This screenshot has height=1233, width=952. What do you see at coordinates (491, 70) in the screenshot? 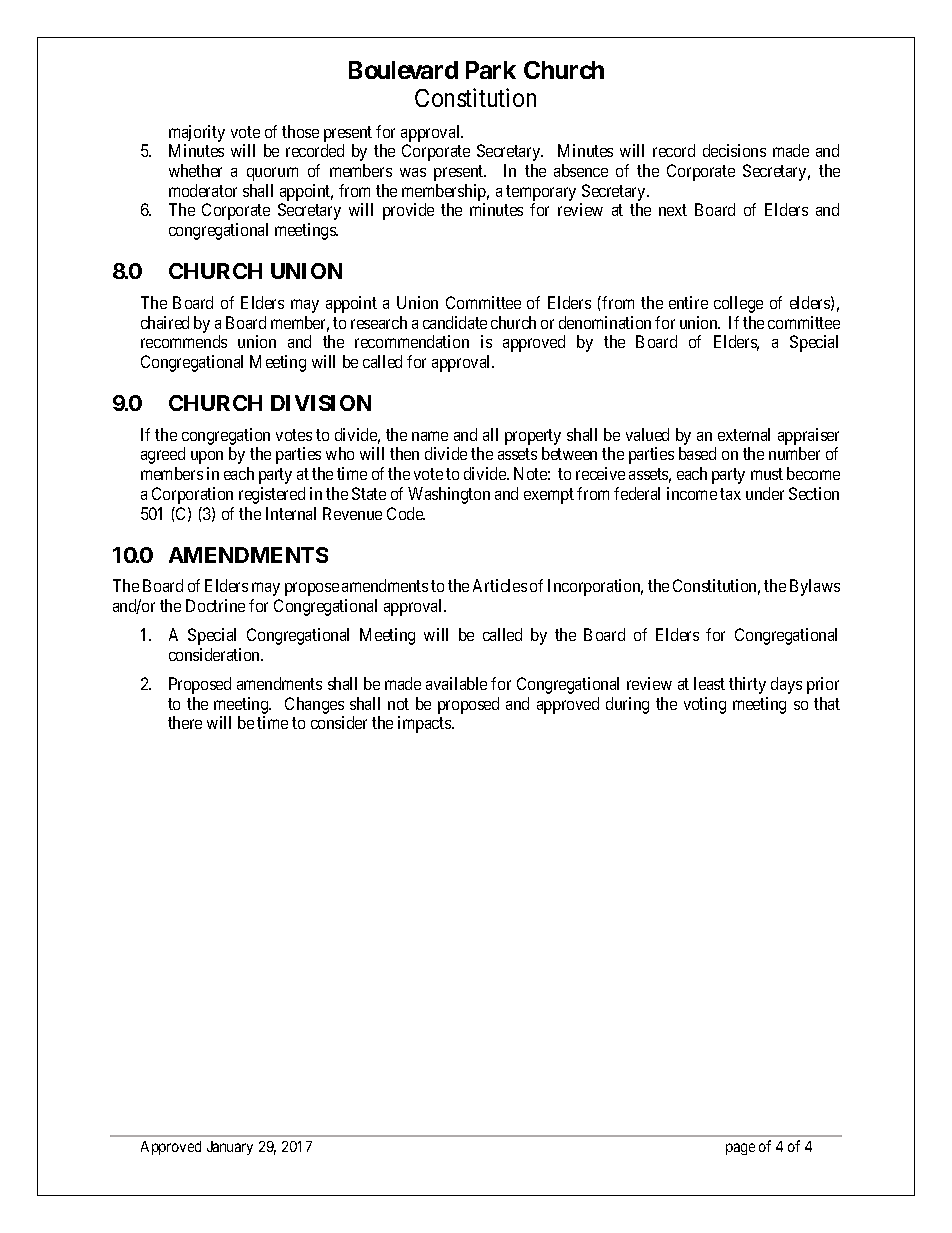
I see `Park` at bounding box center [491, 70].
